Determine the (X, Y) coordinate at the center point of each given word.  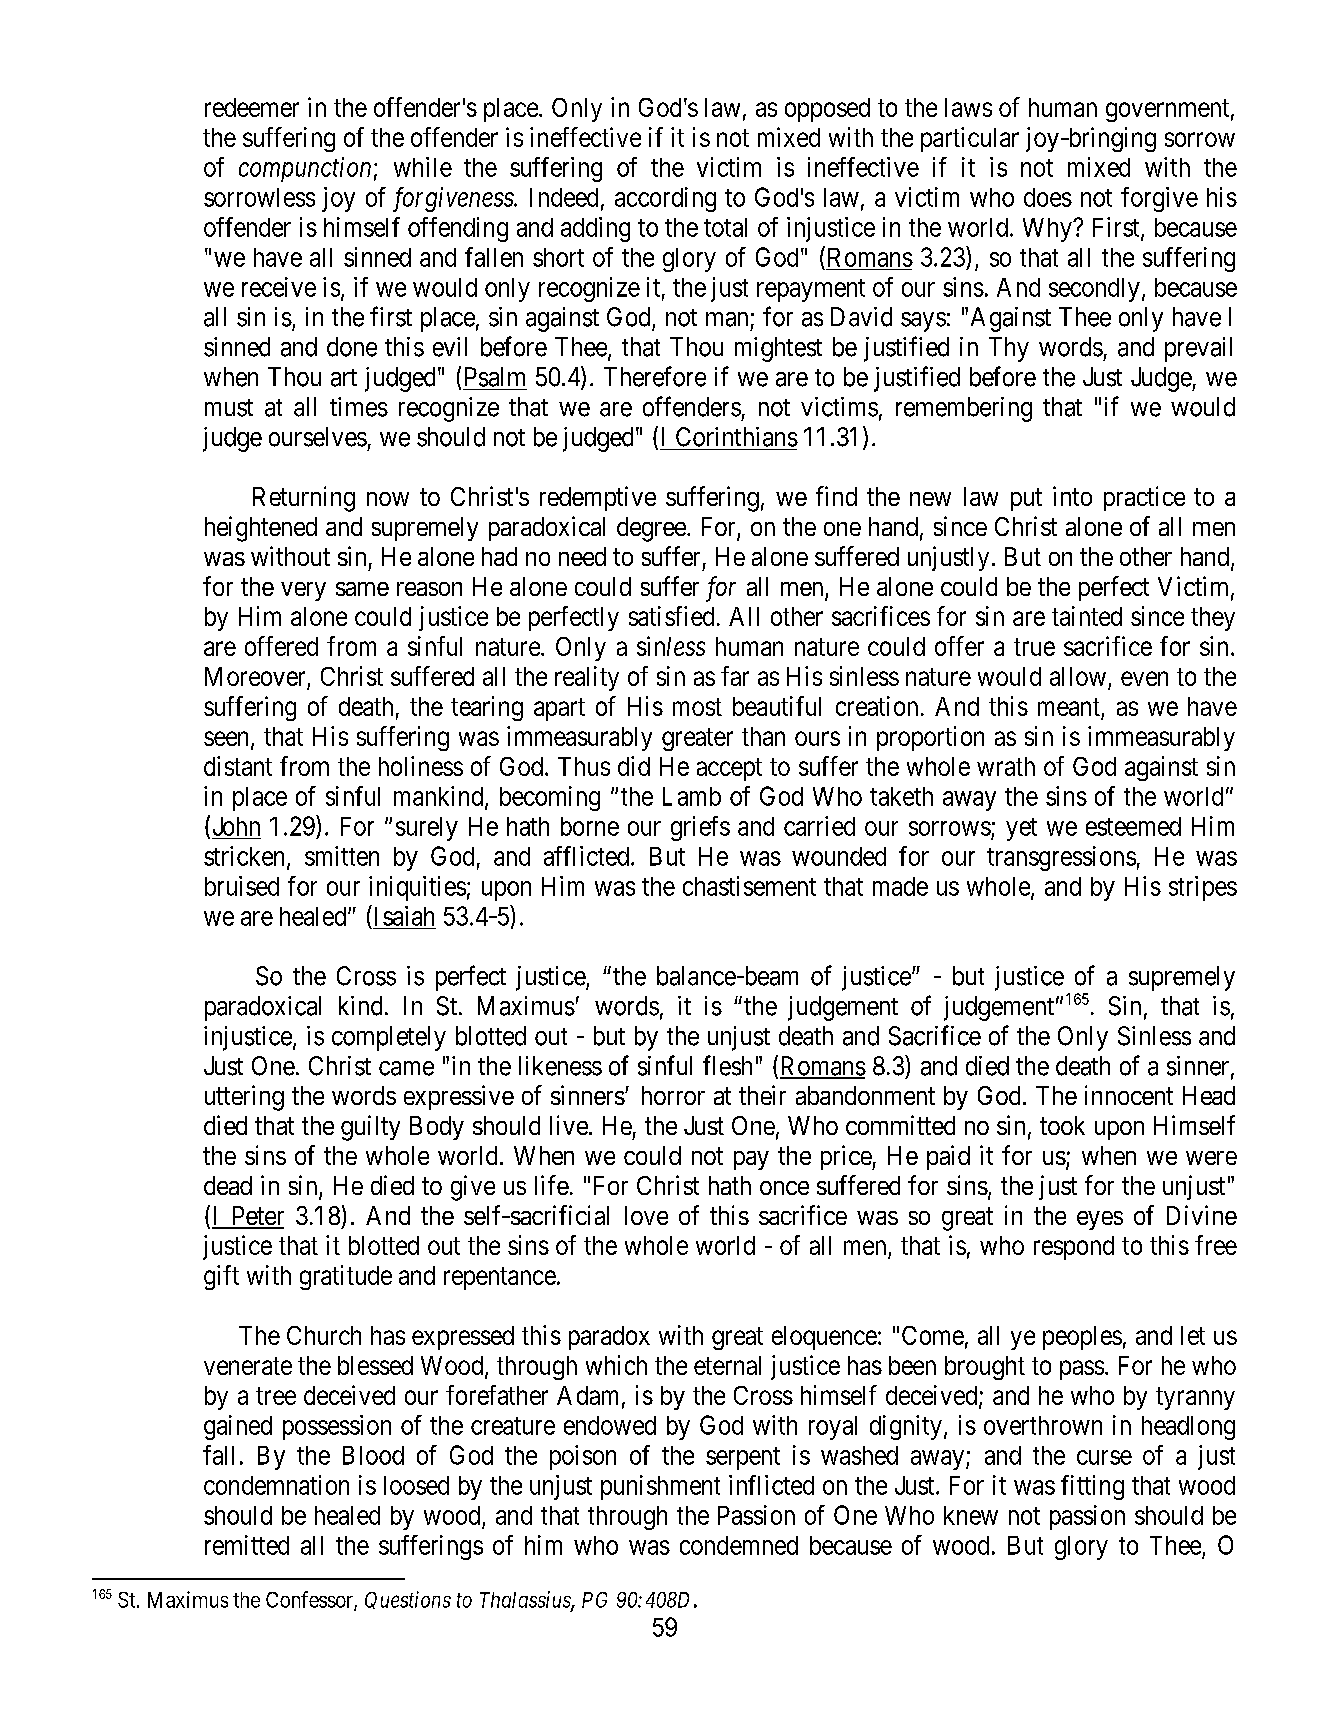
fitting (1092, 1487)
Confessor (310, 1600)
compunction (305, 169)
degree (651, 529)
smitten (342, 856)
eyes (1100, 1220)
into (1072, 496)
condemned (739, 1545)
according (665, 199)
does (1048, 197)
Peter (256, 1217)
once (784, 1188)
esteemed (1133, 826)
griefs (700, 828)
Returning (304, 499)
